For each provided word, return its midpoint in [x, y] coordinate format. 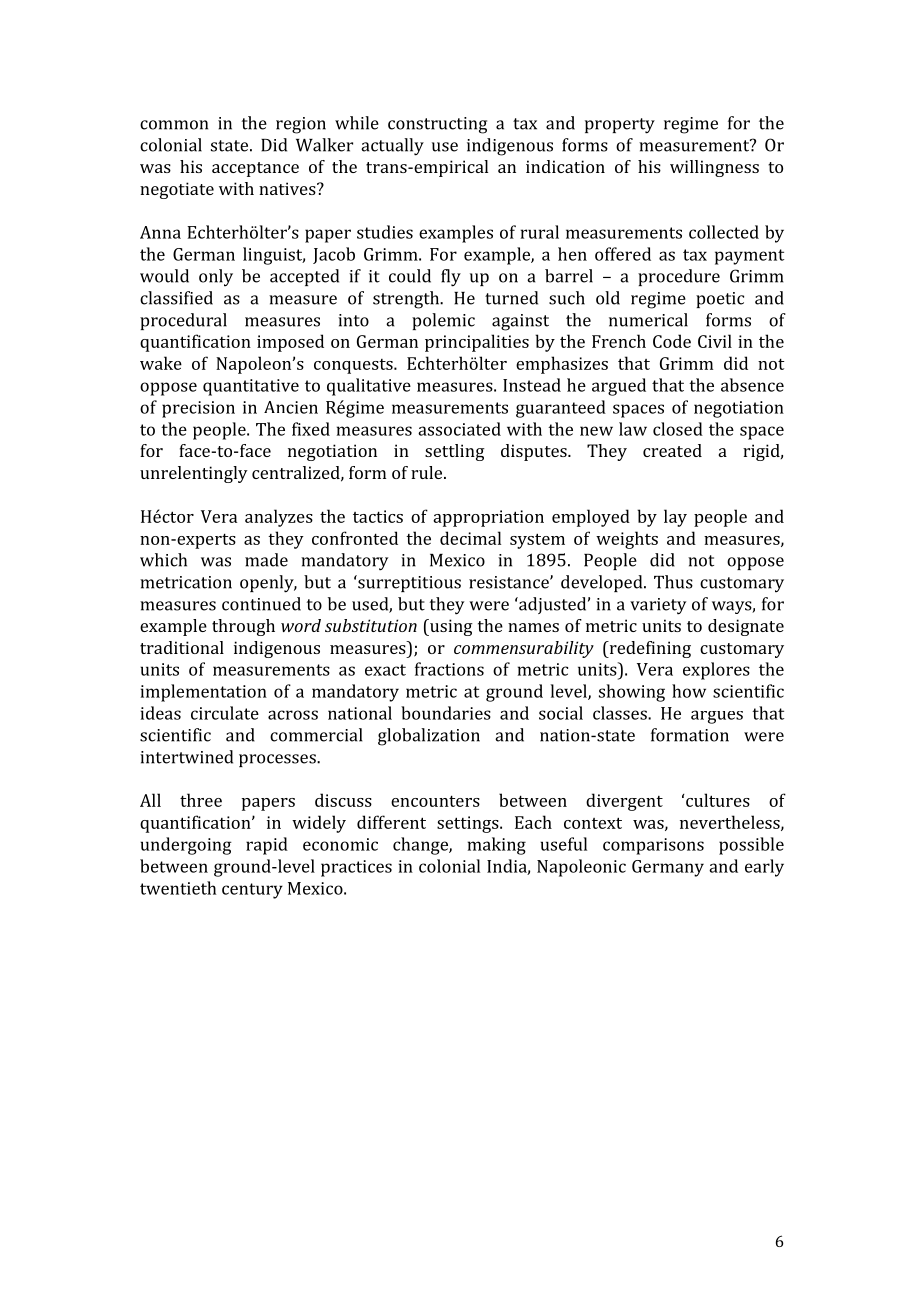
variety [658, 606]
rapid [267, 846]
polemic [443, 321]
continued [261, 604]
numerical [648, 320]
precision [198, 409]
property [620, 126]
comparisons [653, 846]
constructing [437, 125]
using [450, 627]
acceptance [255, 169]
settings [469, 824]
